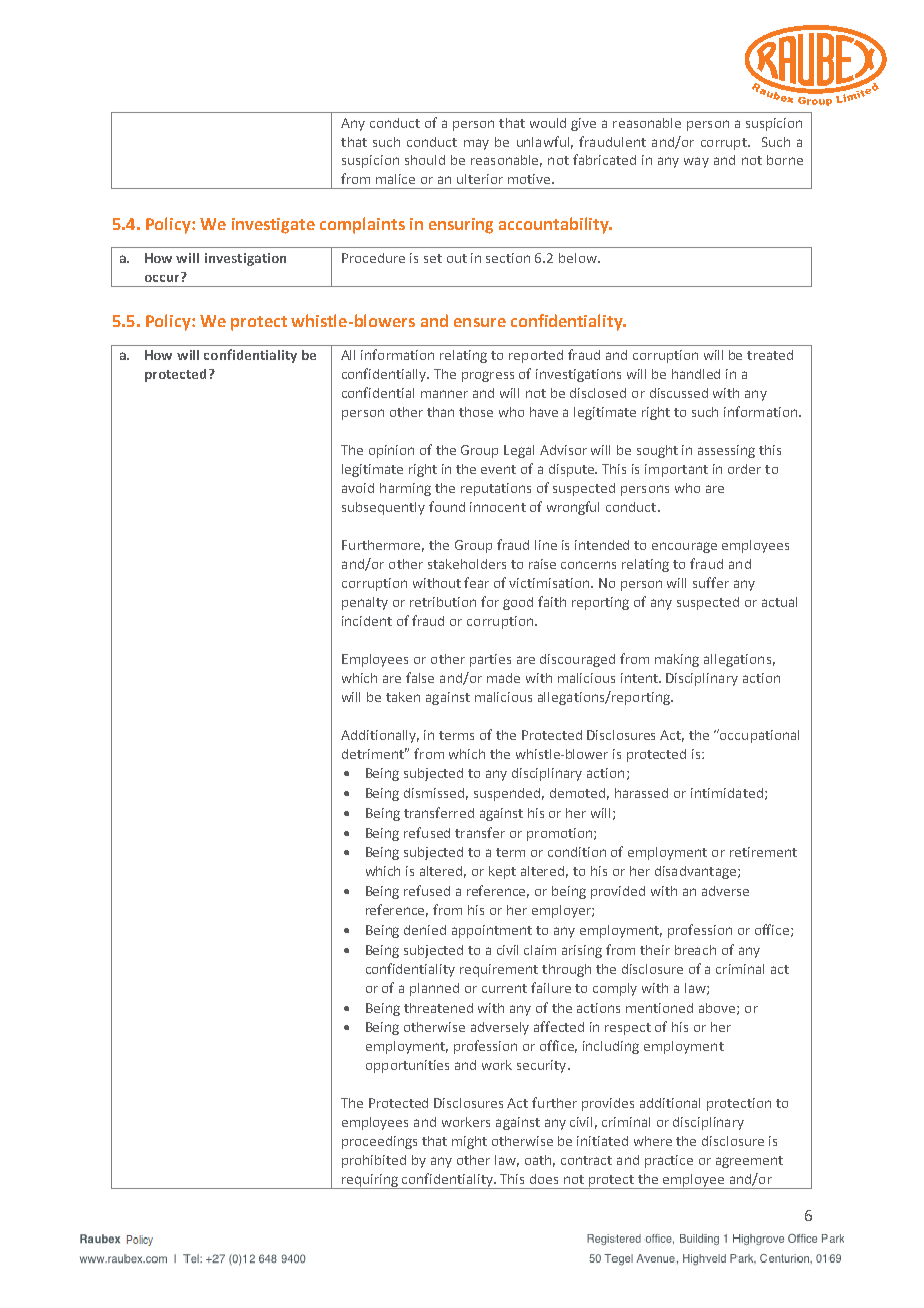  Describe the element at coordinates (476, 412) in the screenshot. I see `those` at that location.
